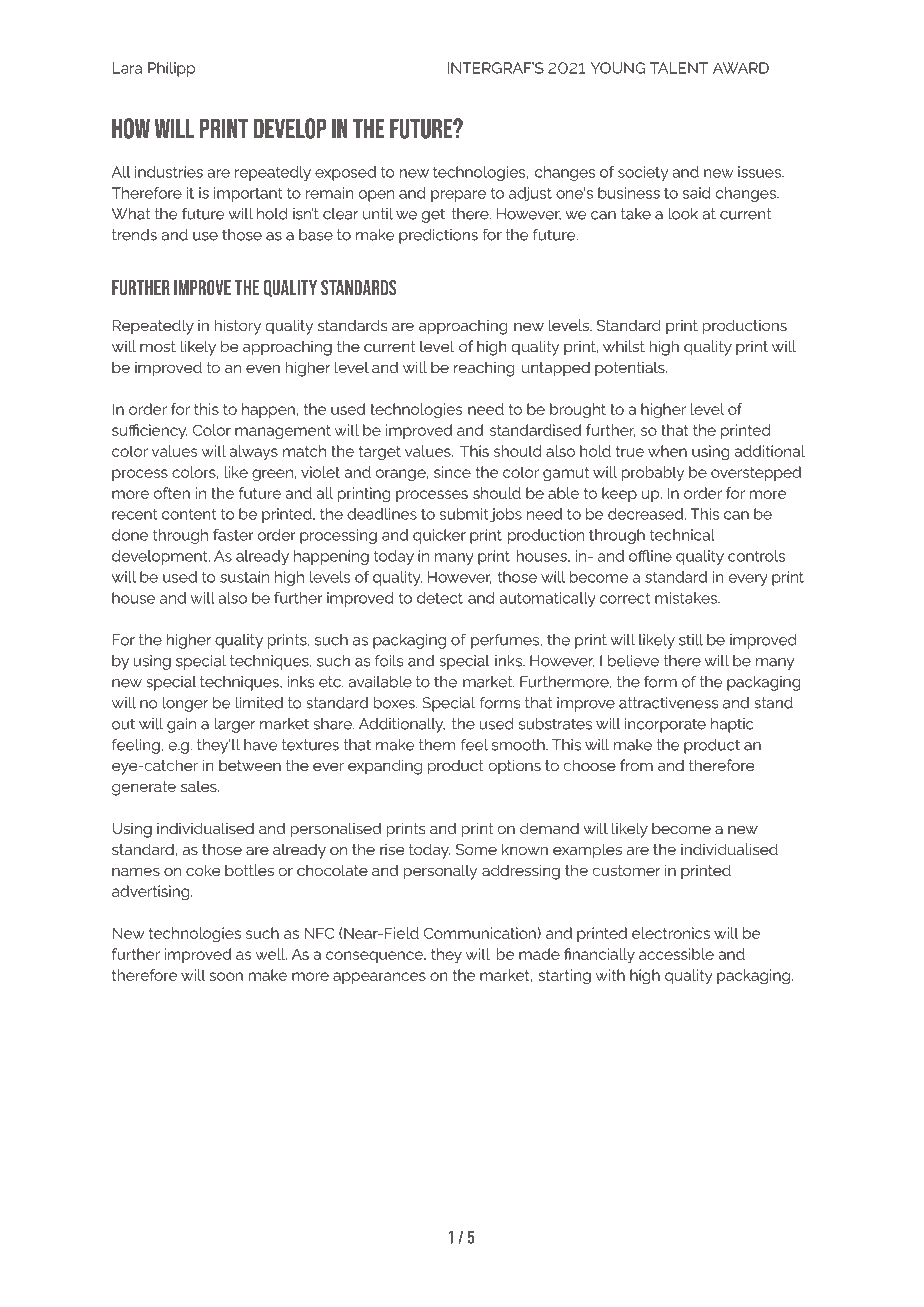  Describe the element at coordinates (226, 976) in the image. I see `soon` at that location.
